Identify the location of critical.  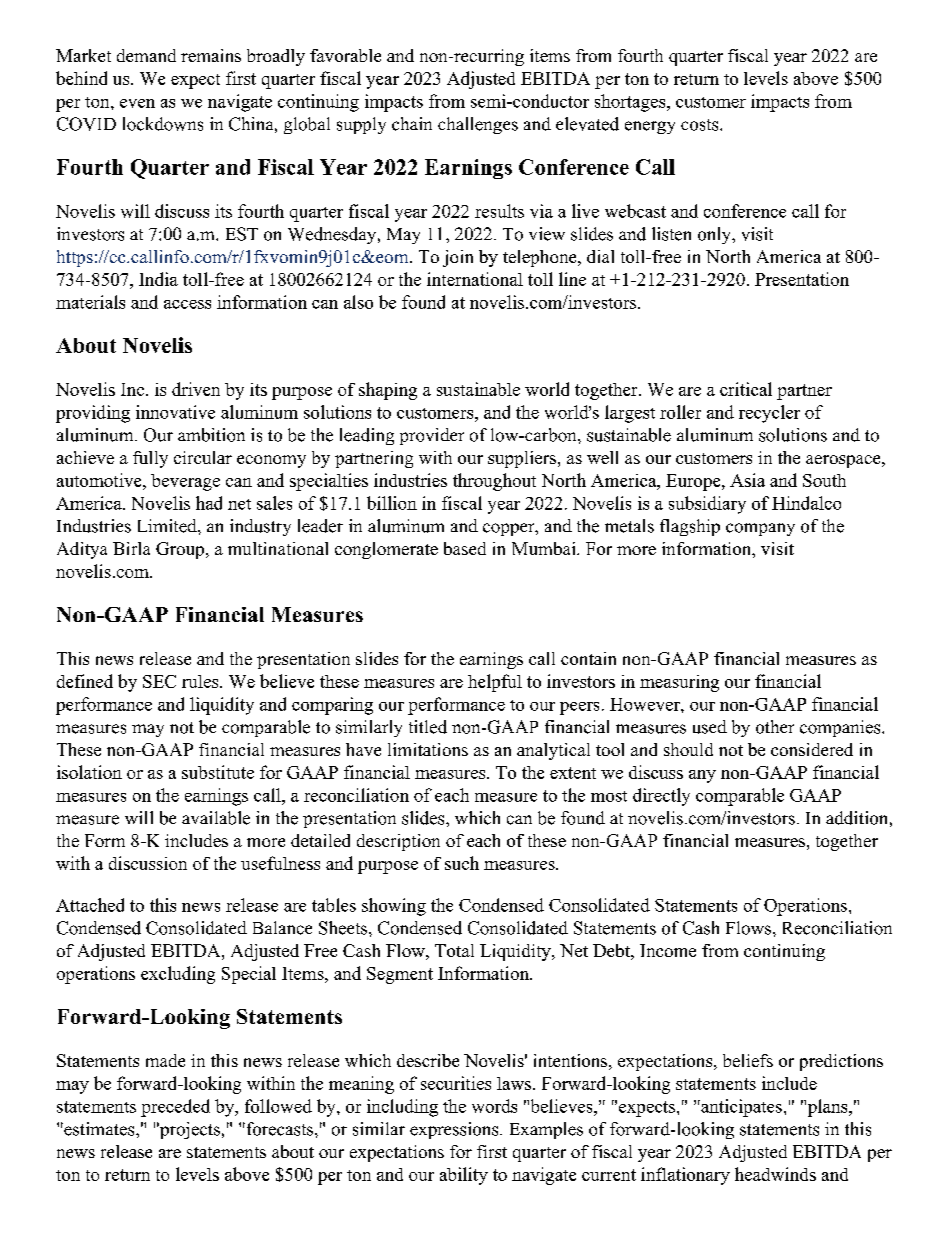
(746, 389).
